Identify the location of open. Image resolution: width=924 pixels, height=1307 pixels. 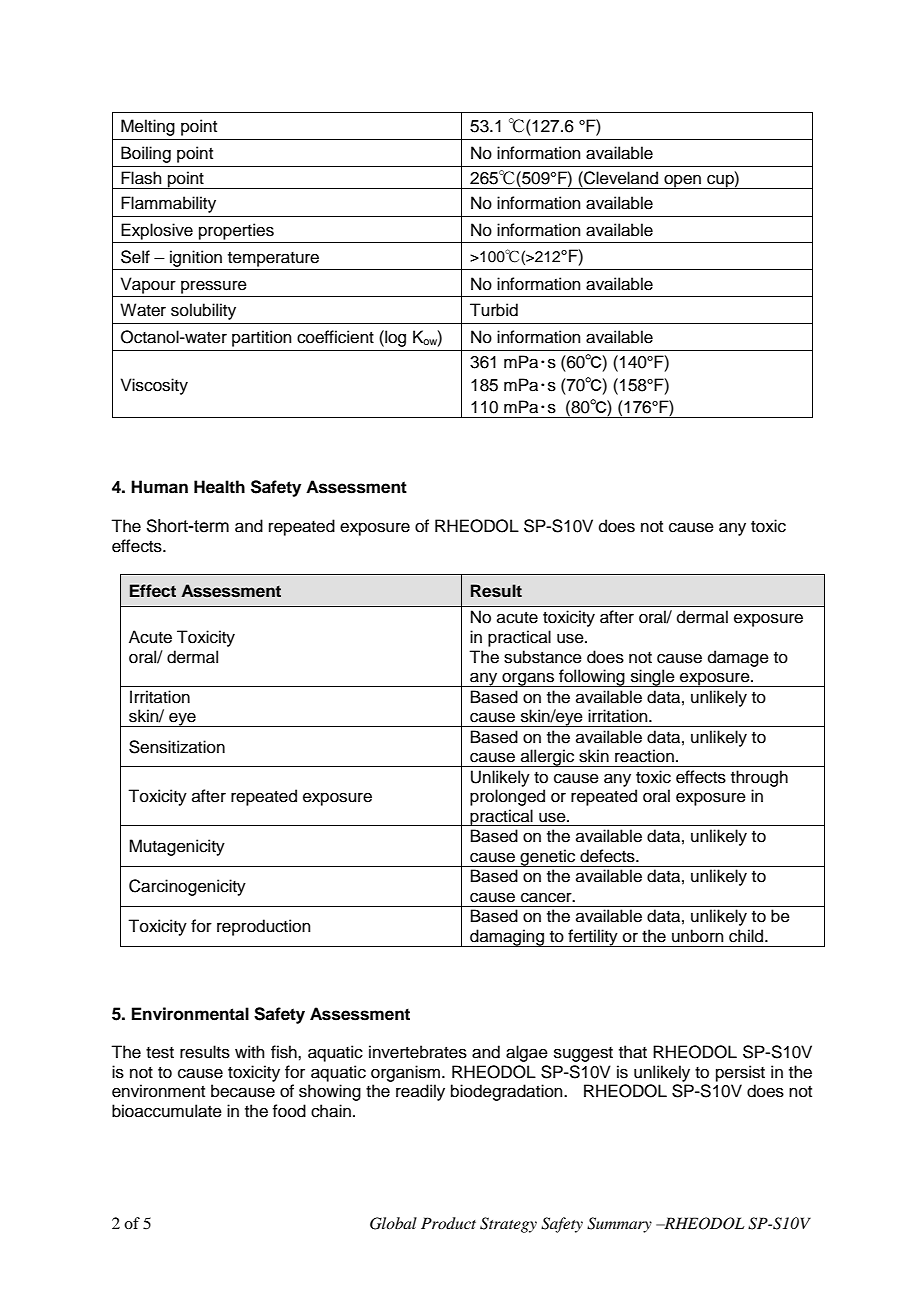
(682, 181).
